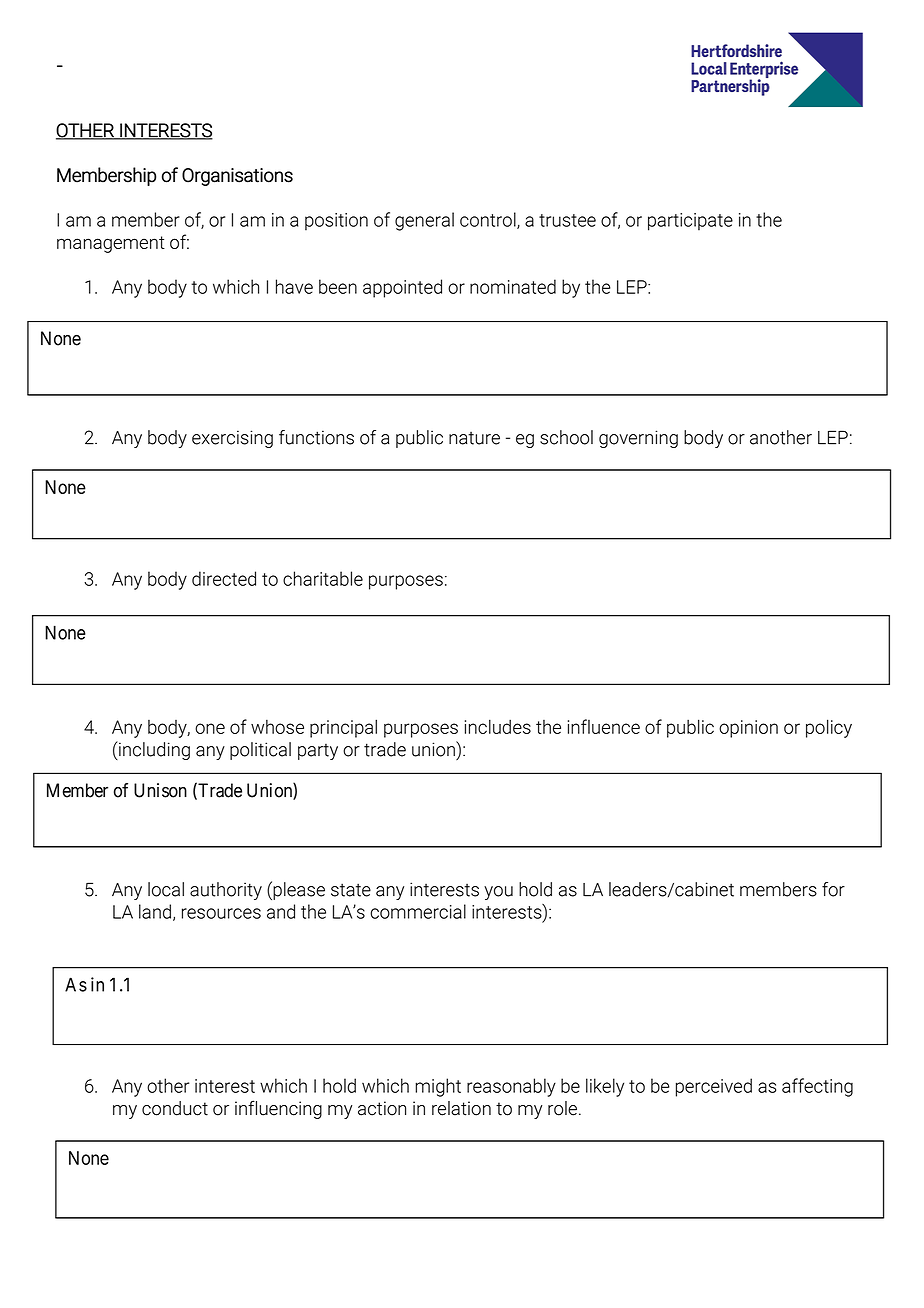 This document has width=924, height=1308. Describe the element at coordinates (638, 439) in the document. I see `governing` at that location.
